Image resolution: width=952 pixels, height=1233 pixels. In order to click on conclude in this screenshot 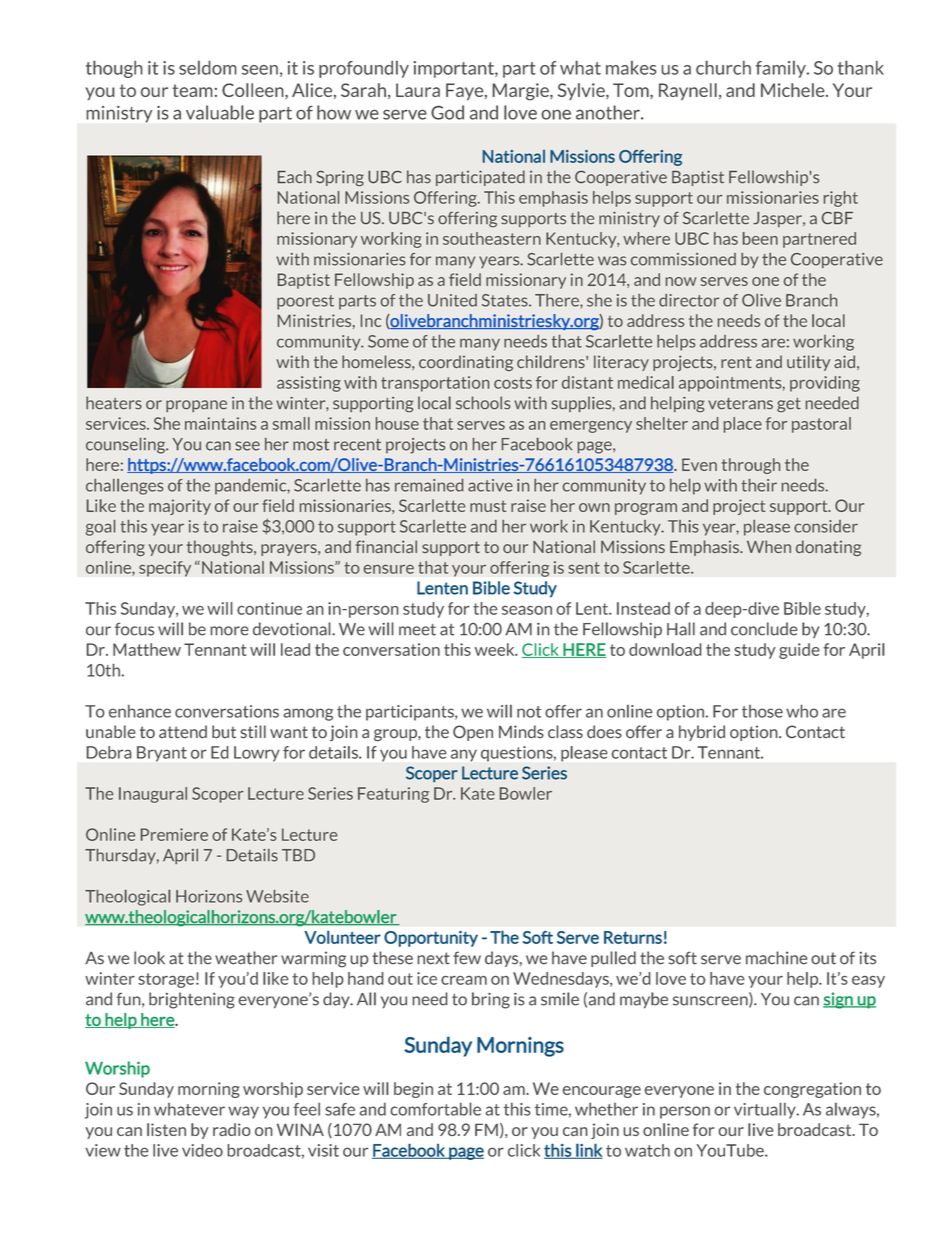, I will do `click(764, 629)`.
